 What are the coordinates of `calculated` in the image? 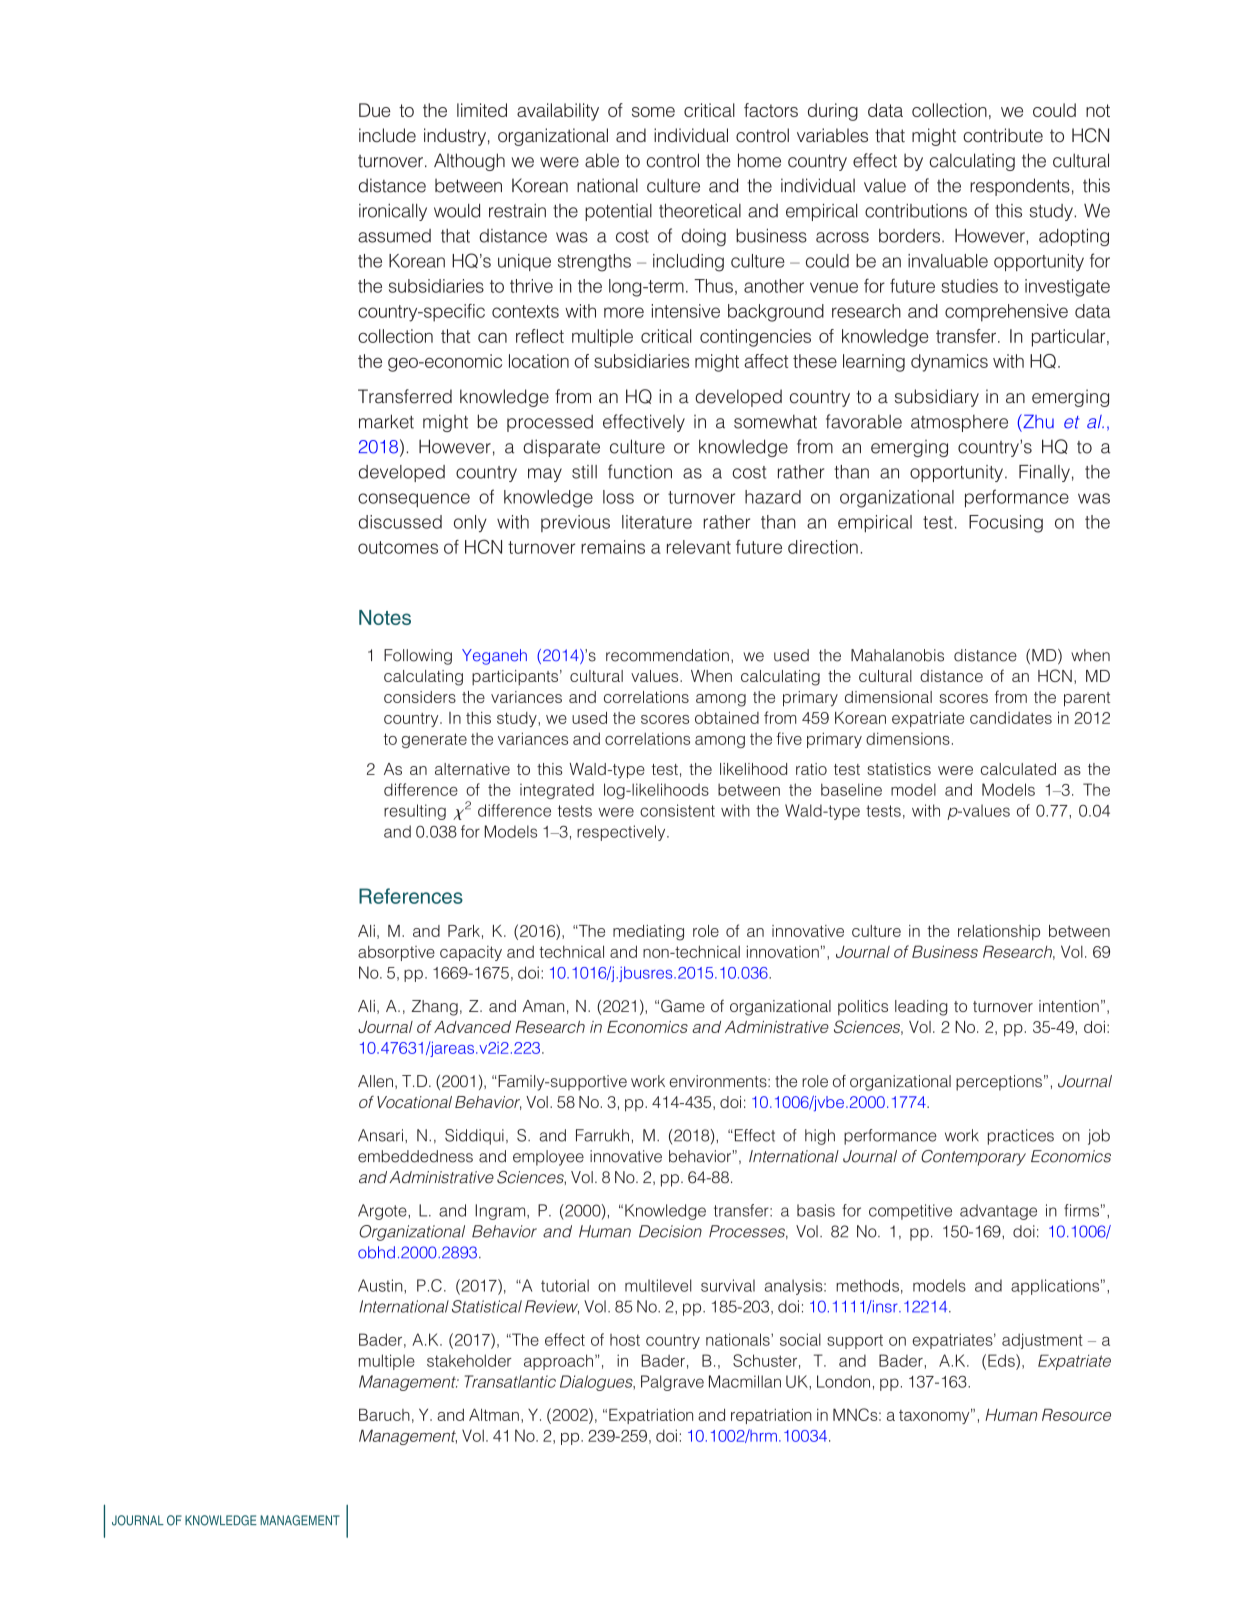 It's located at (1018, 769).
